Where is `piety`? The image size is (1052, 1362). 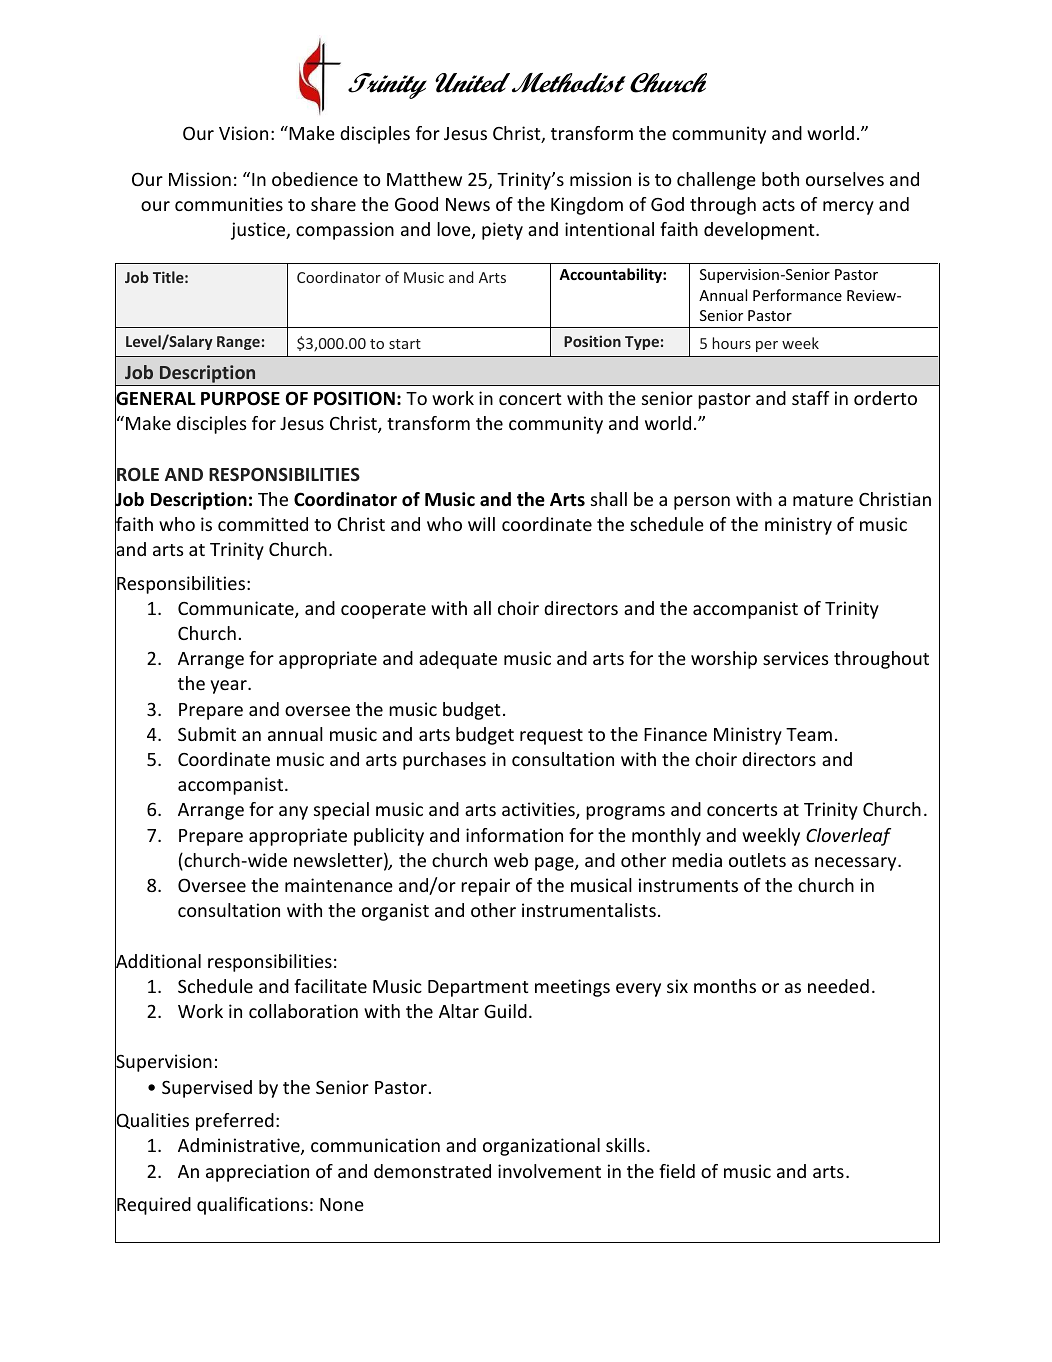 piety is located at coordinates (502, 231).
